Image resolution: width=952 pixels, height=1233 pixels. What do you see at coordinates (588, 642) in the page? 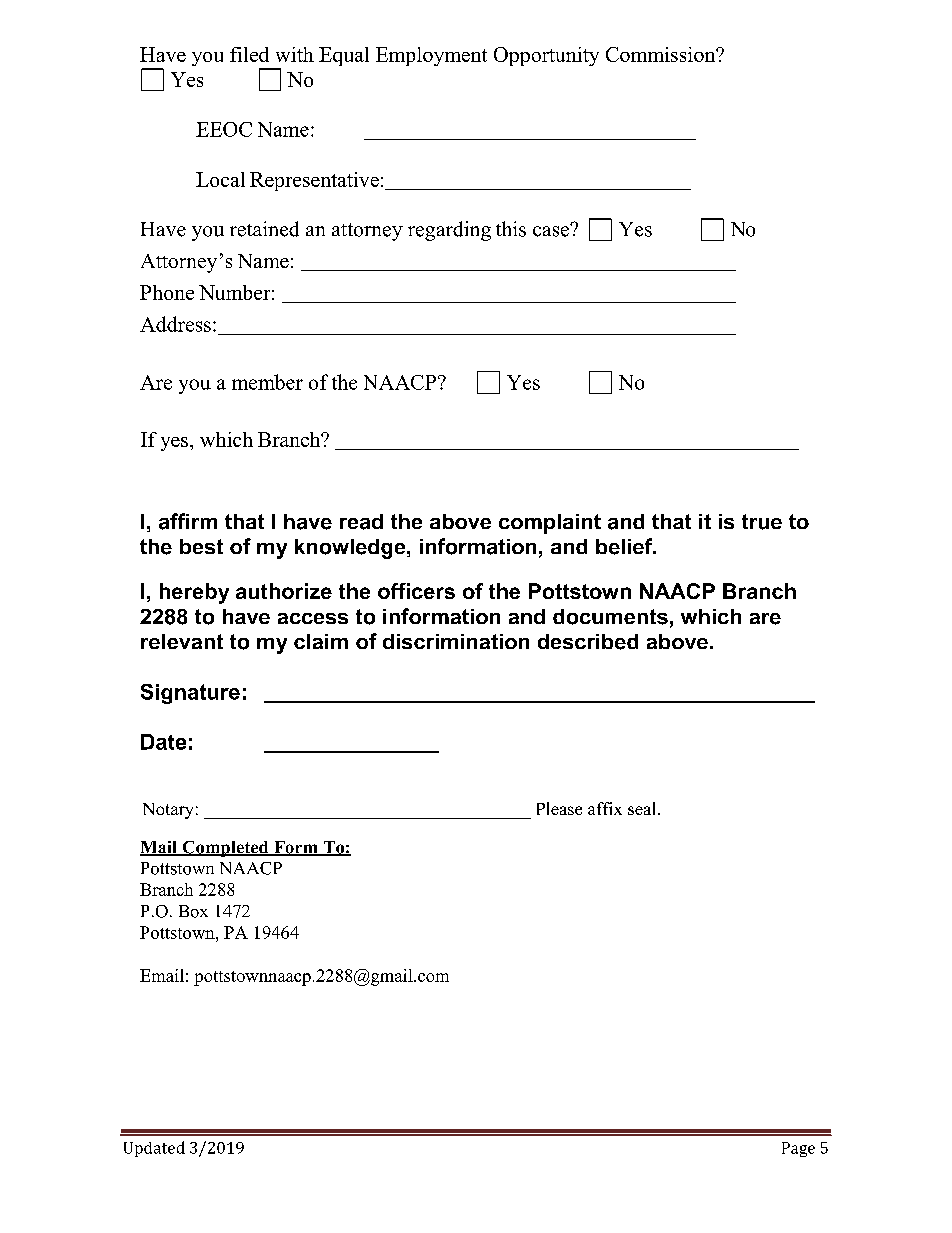
I see `described` at bounding box center [588, 642].
